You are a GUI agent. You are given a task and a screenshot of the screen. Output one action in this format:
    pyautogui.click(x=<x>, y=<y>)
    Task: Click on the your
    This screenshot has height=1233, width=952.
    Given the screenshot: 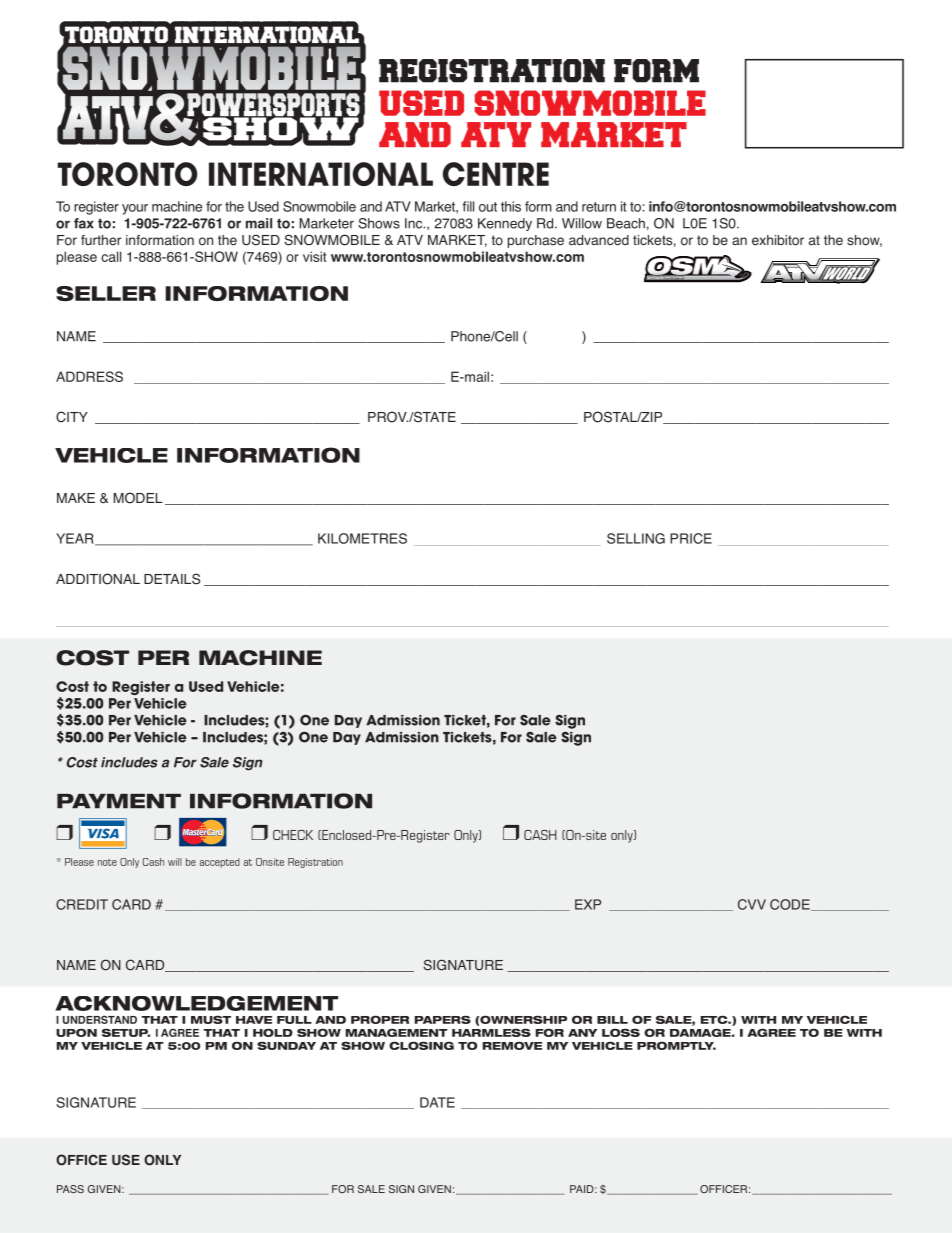 What is the action you would take?
    pyautogui.click(x=135, y=209)
